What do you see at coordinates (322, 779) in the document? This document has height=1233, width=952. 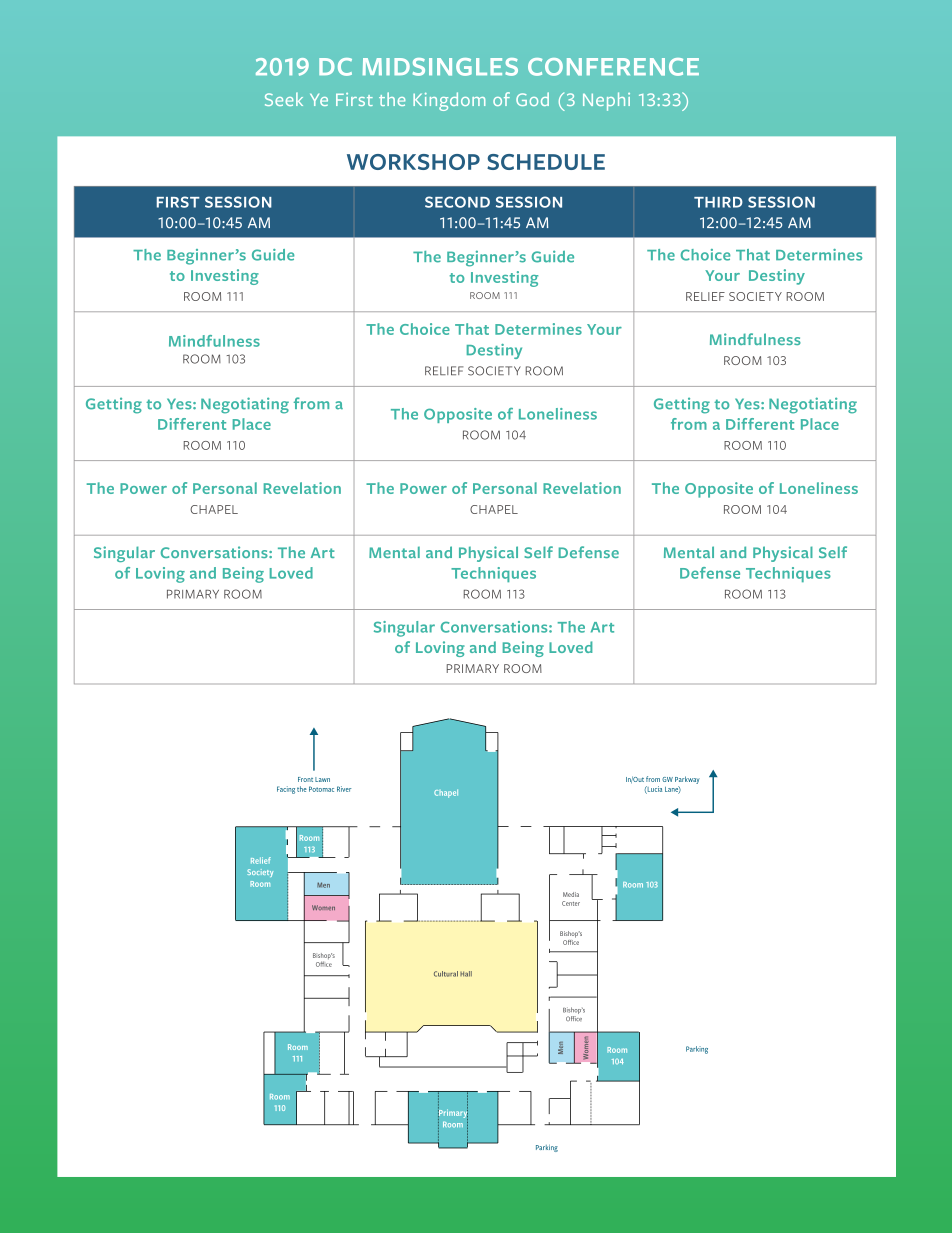 I see `Lawn` at bounding box center [322, 779].
